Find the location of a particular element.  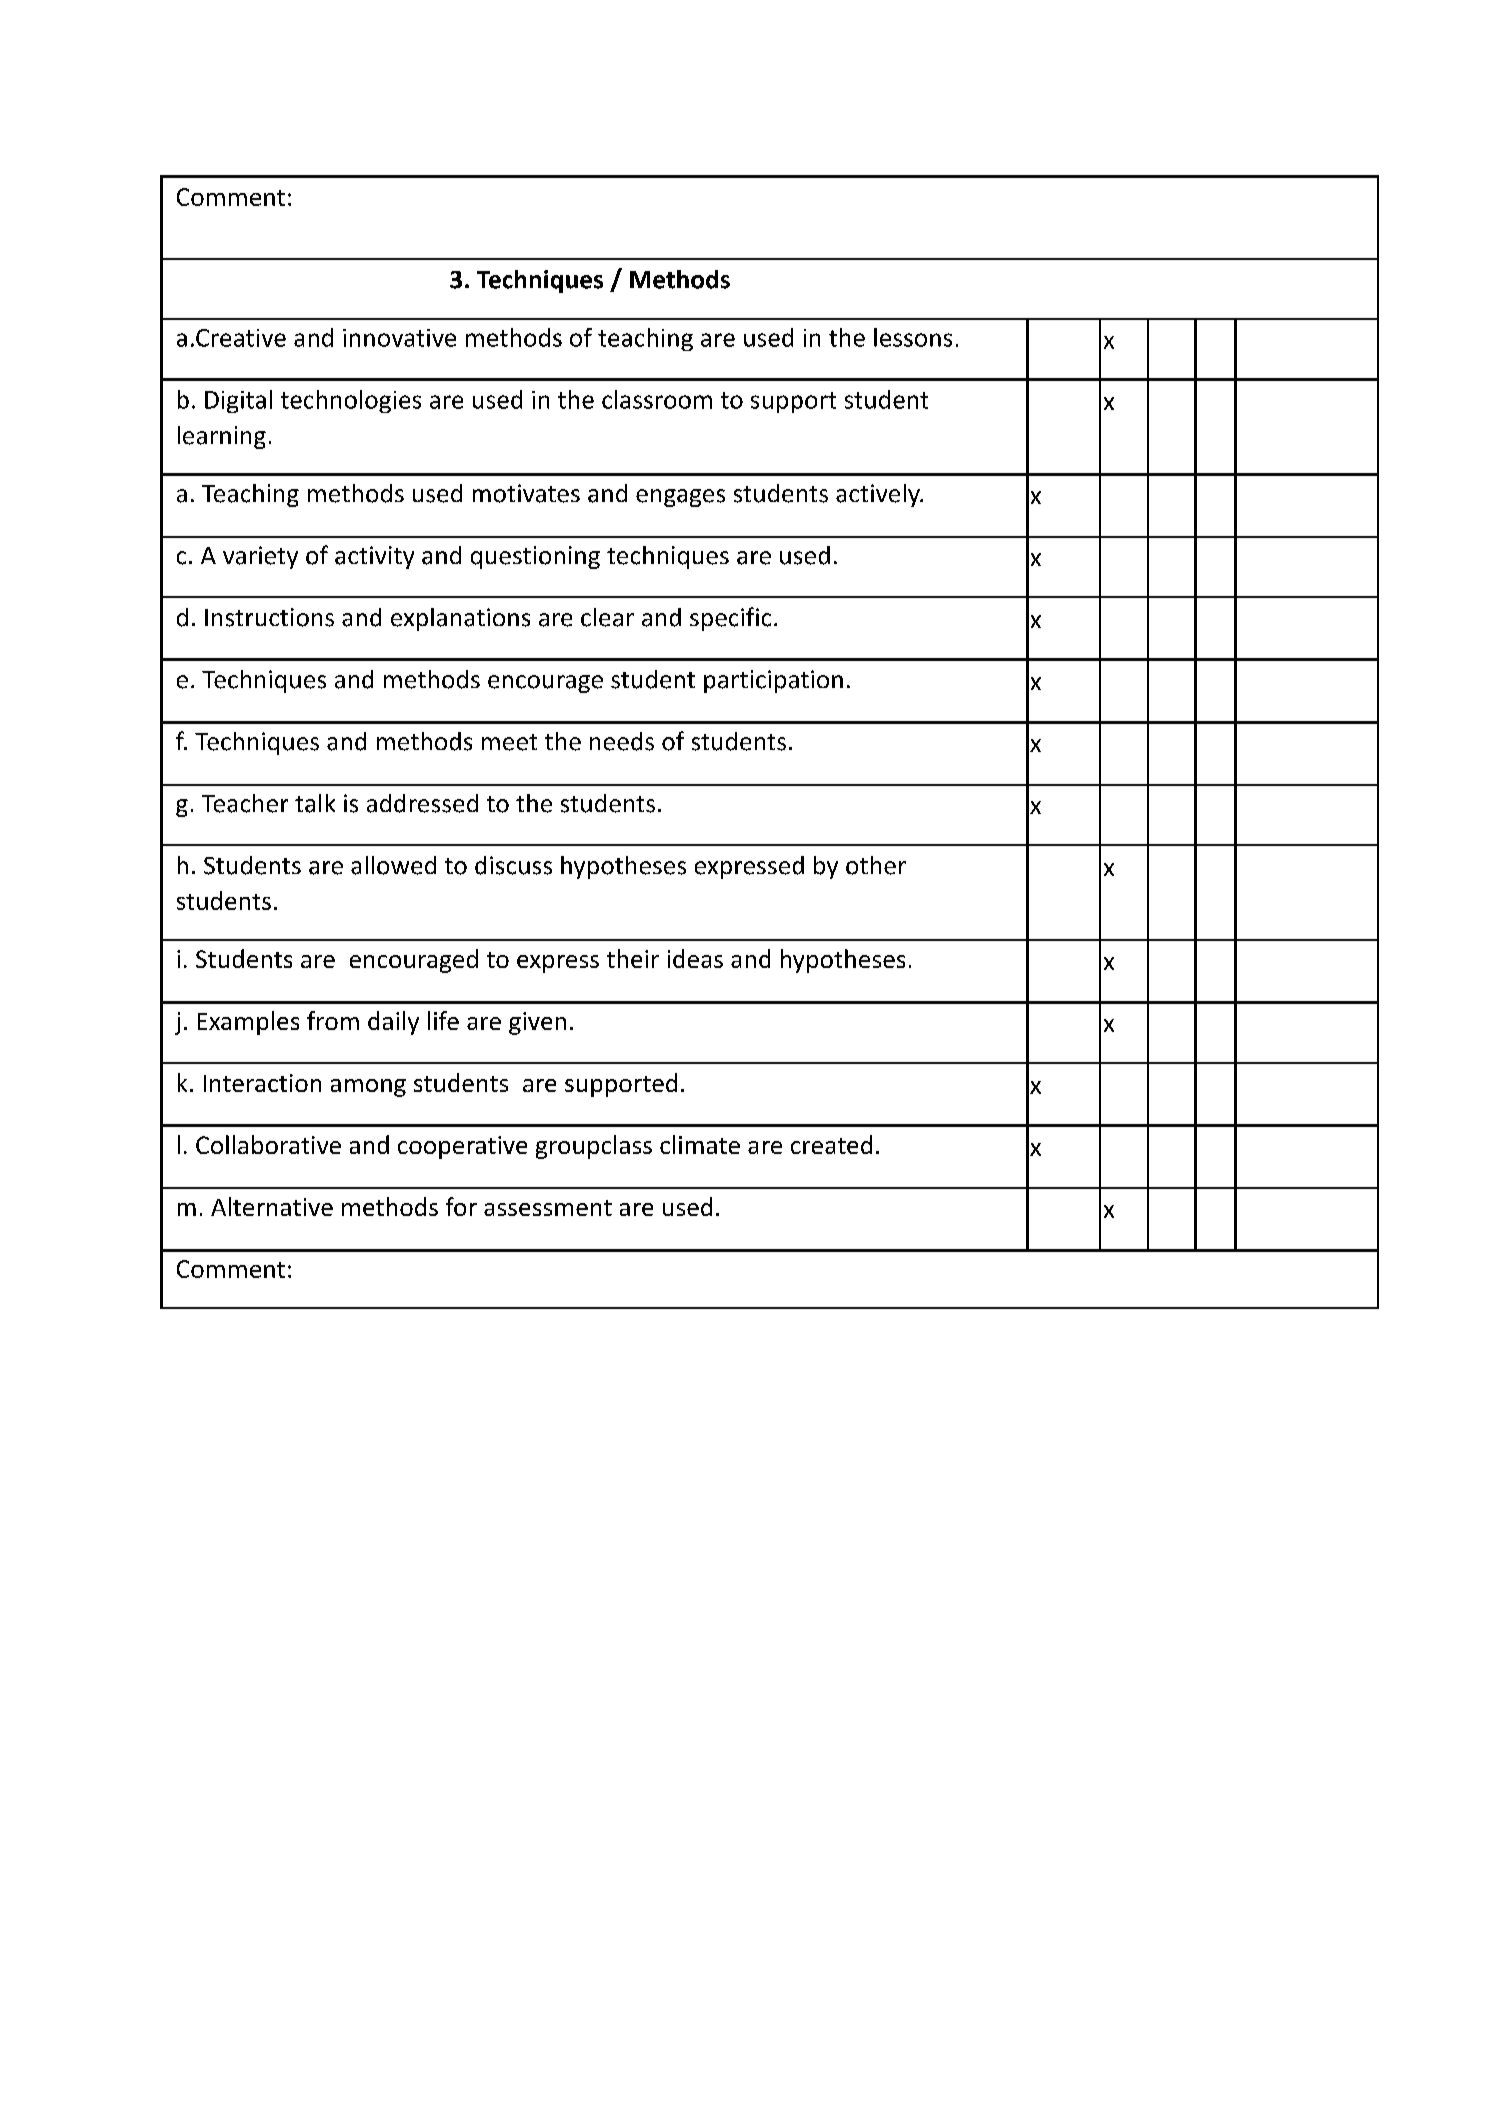

talk is located at coordinates (315, 803).
